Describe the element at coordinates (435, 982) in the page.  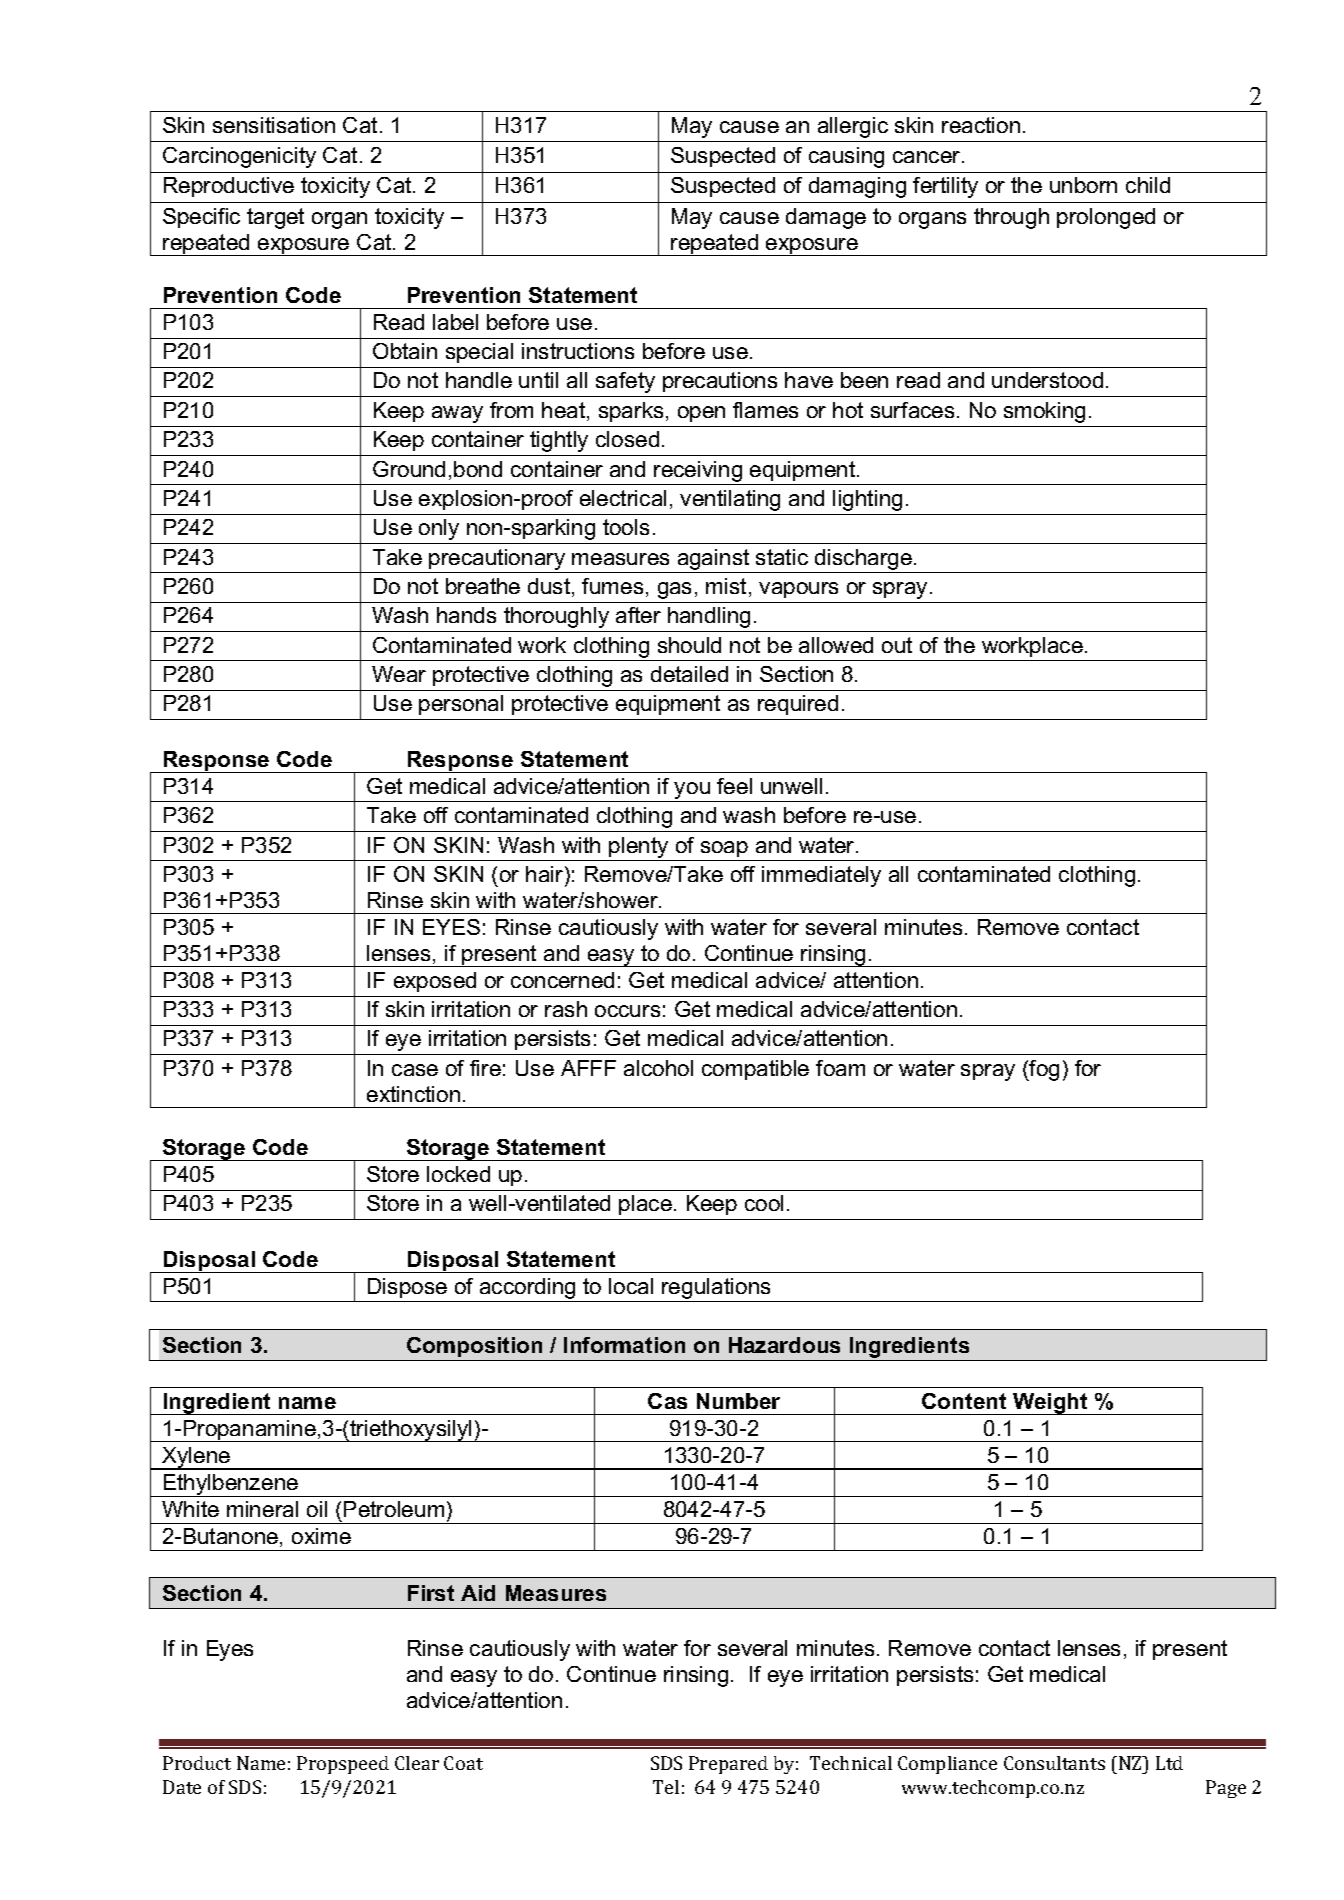
I see `exposed` at that location.
